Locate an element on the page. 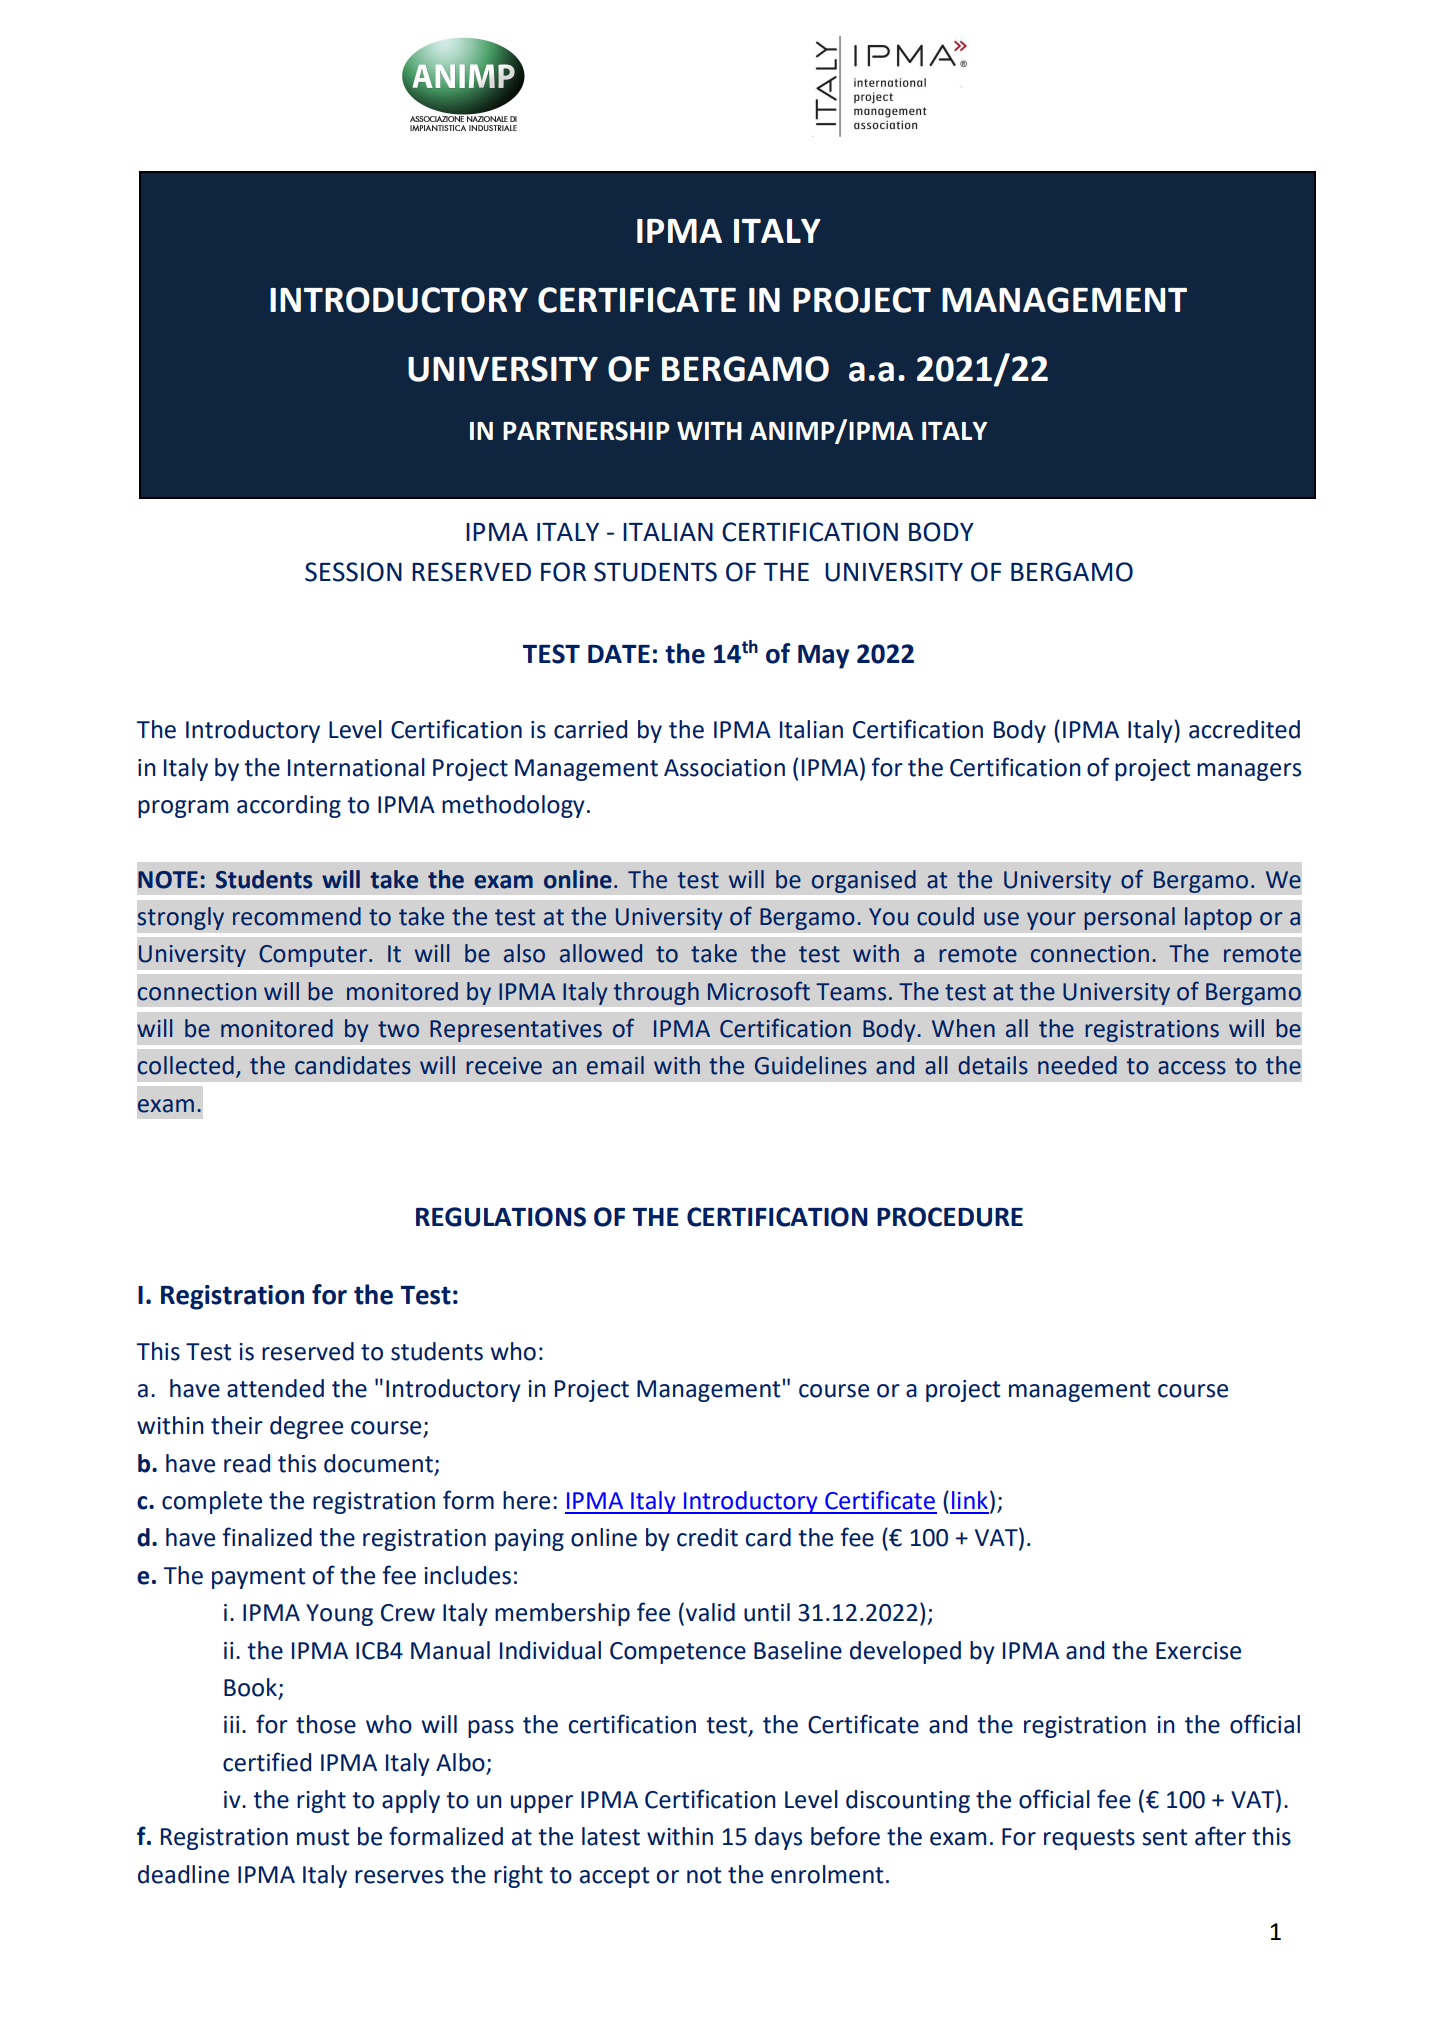 The height and width of the document is (2036, 1439). SESSION is located at coordinates (353, 572).
